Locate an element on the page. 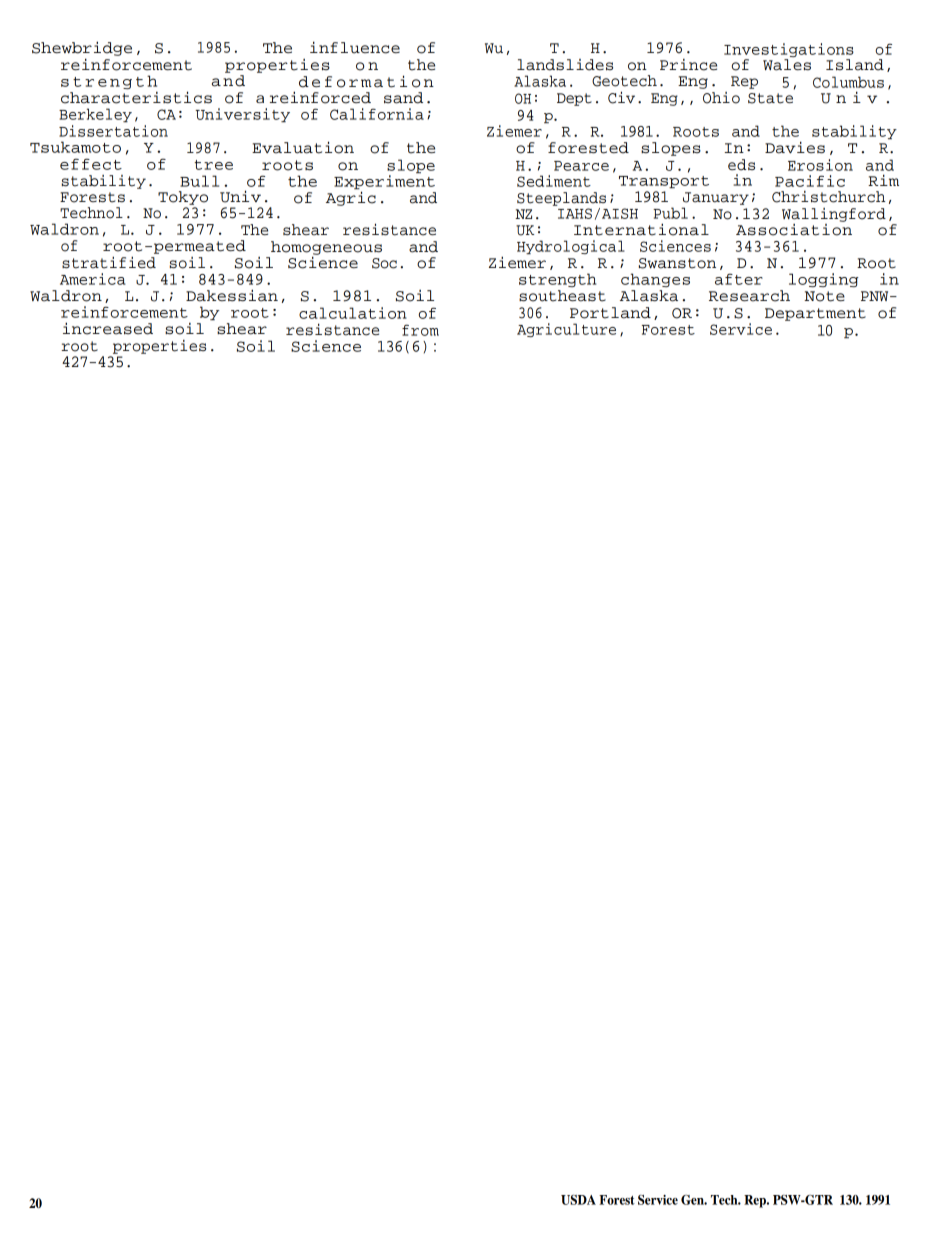 This document has height=1245, width=952. calculation is located at coordinates (353, 313).
